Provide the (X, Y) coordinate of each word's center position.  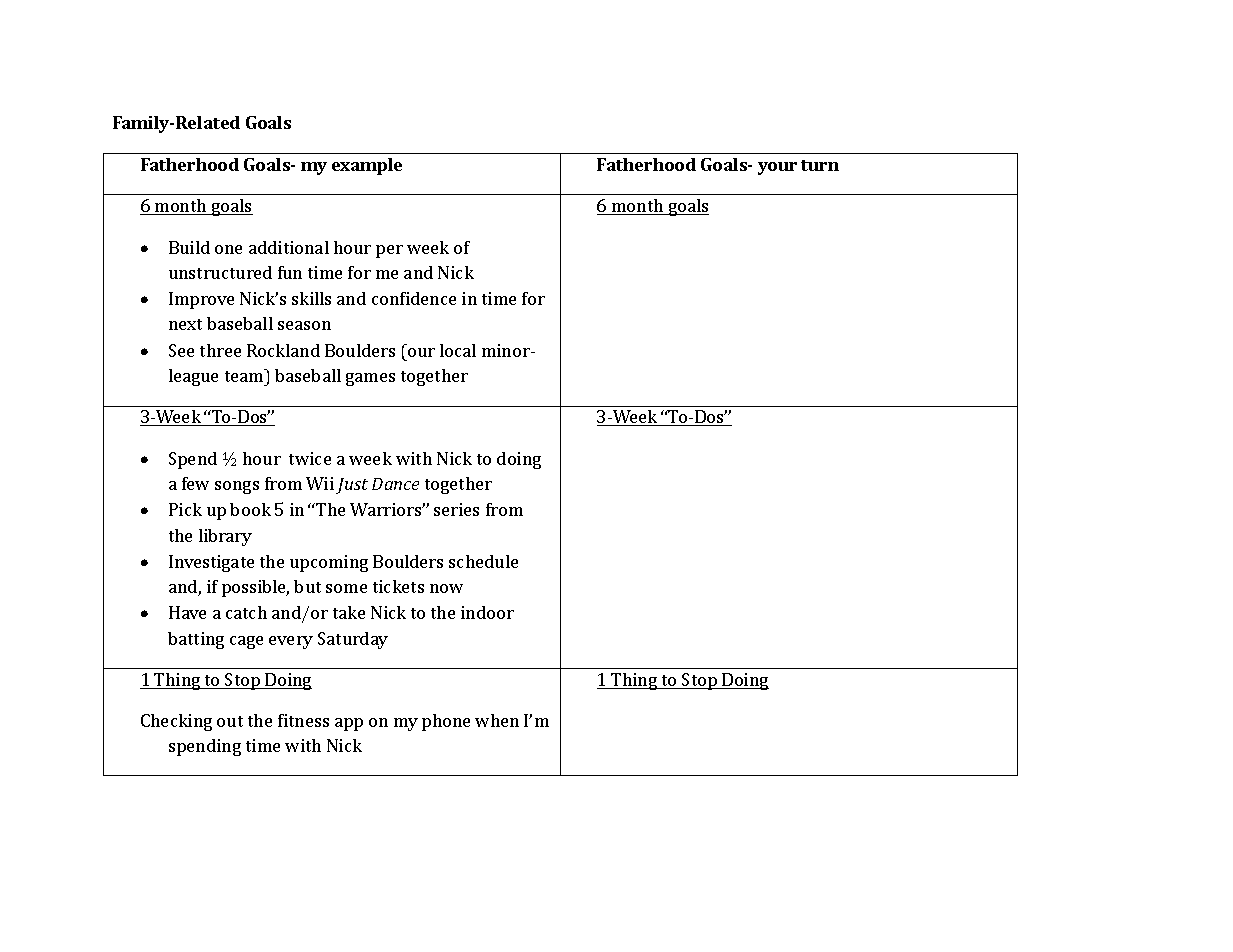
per (389, 251)
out (230, 721)
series (456, 509)
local (458, 350)
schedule (483, 561)
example (367, 166)
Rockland (283, 350)
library (225, 537)
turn (820, 165)
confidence (414, 298)
